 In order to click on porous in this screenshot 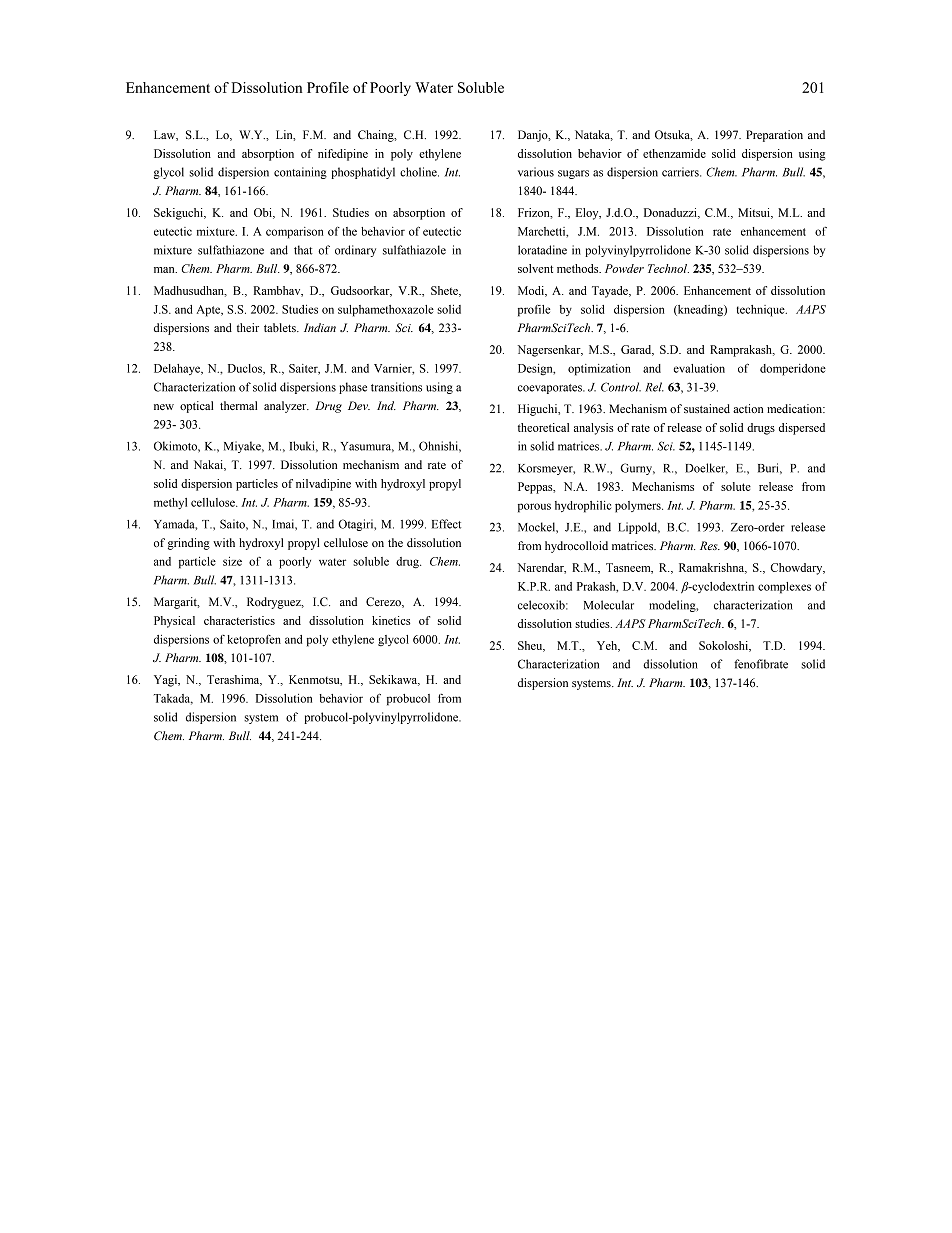, I will do `click(534, 508)`.
